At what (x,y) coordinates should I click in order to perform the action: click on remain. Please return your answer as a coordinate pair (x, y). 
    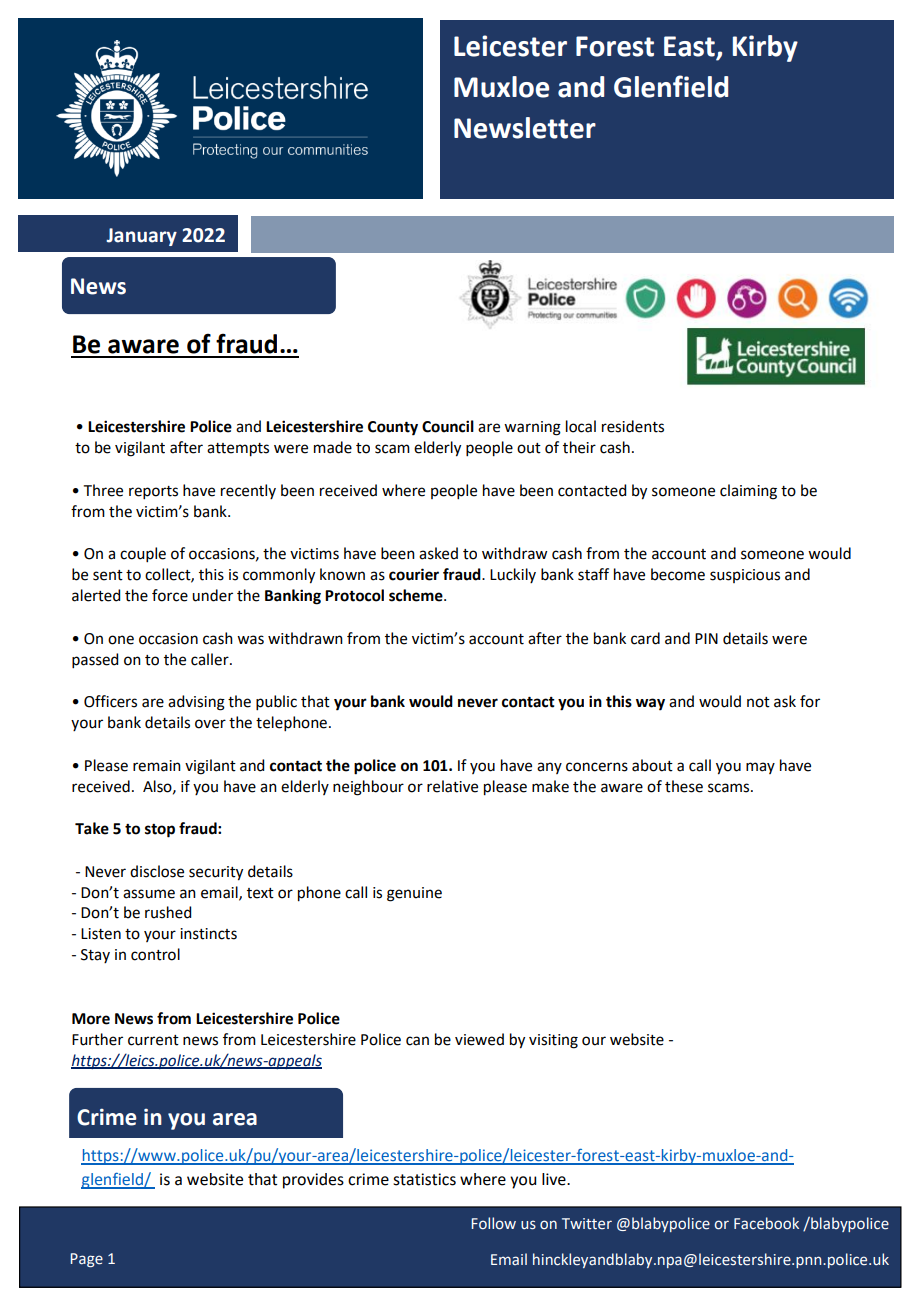
    Looking at the image, I should click on (157, 766).
